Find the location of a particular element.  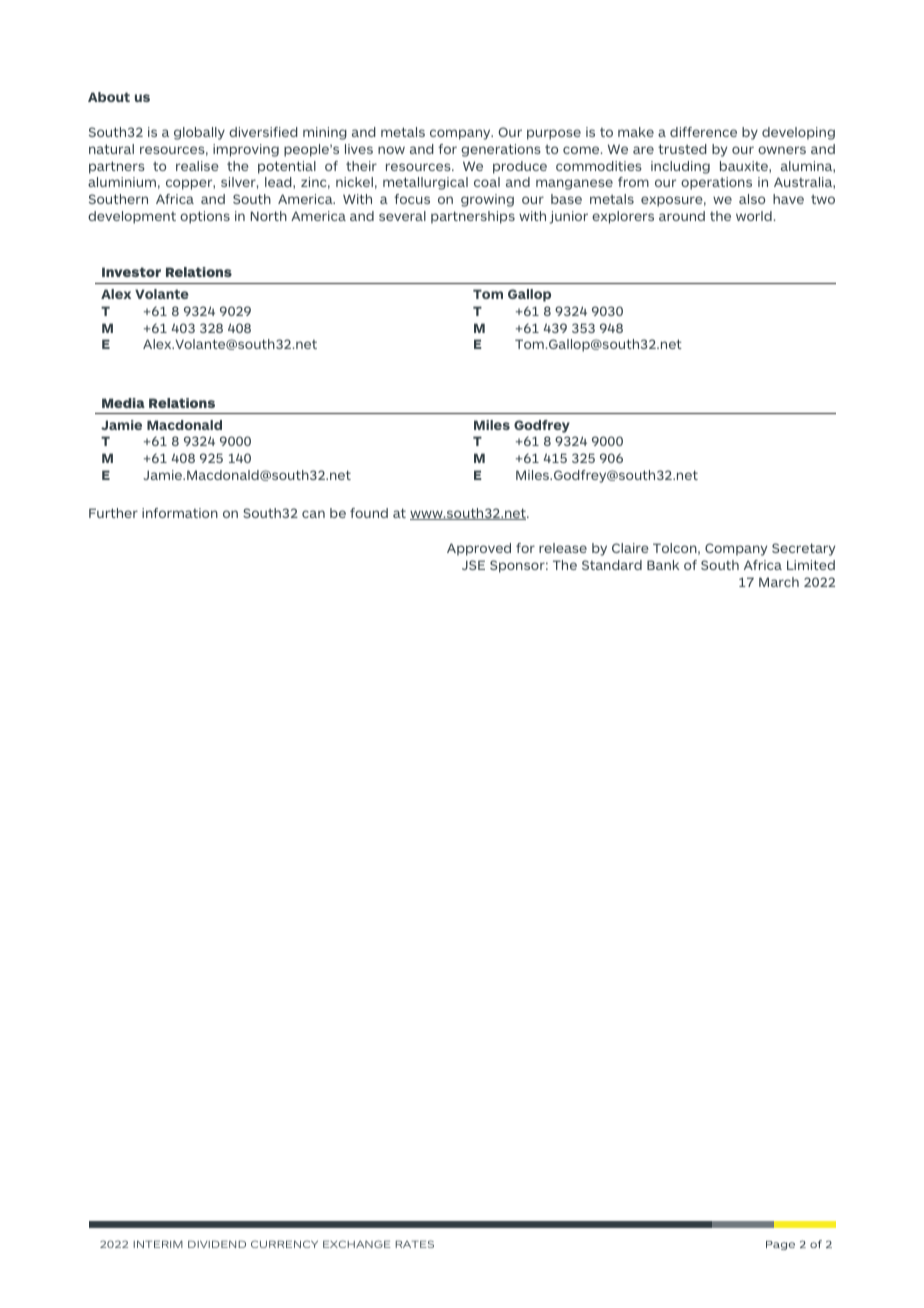

INTERIM is located at coordinates (158, 1244).
